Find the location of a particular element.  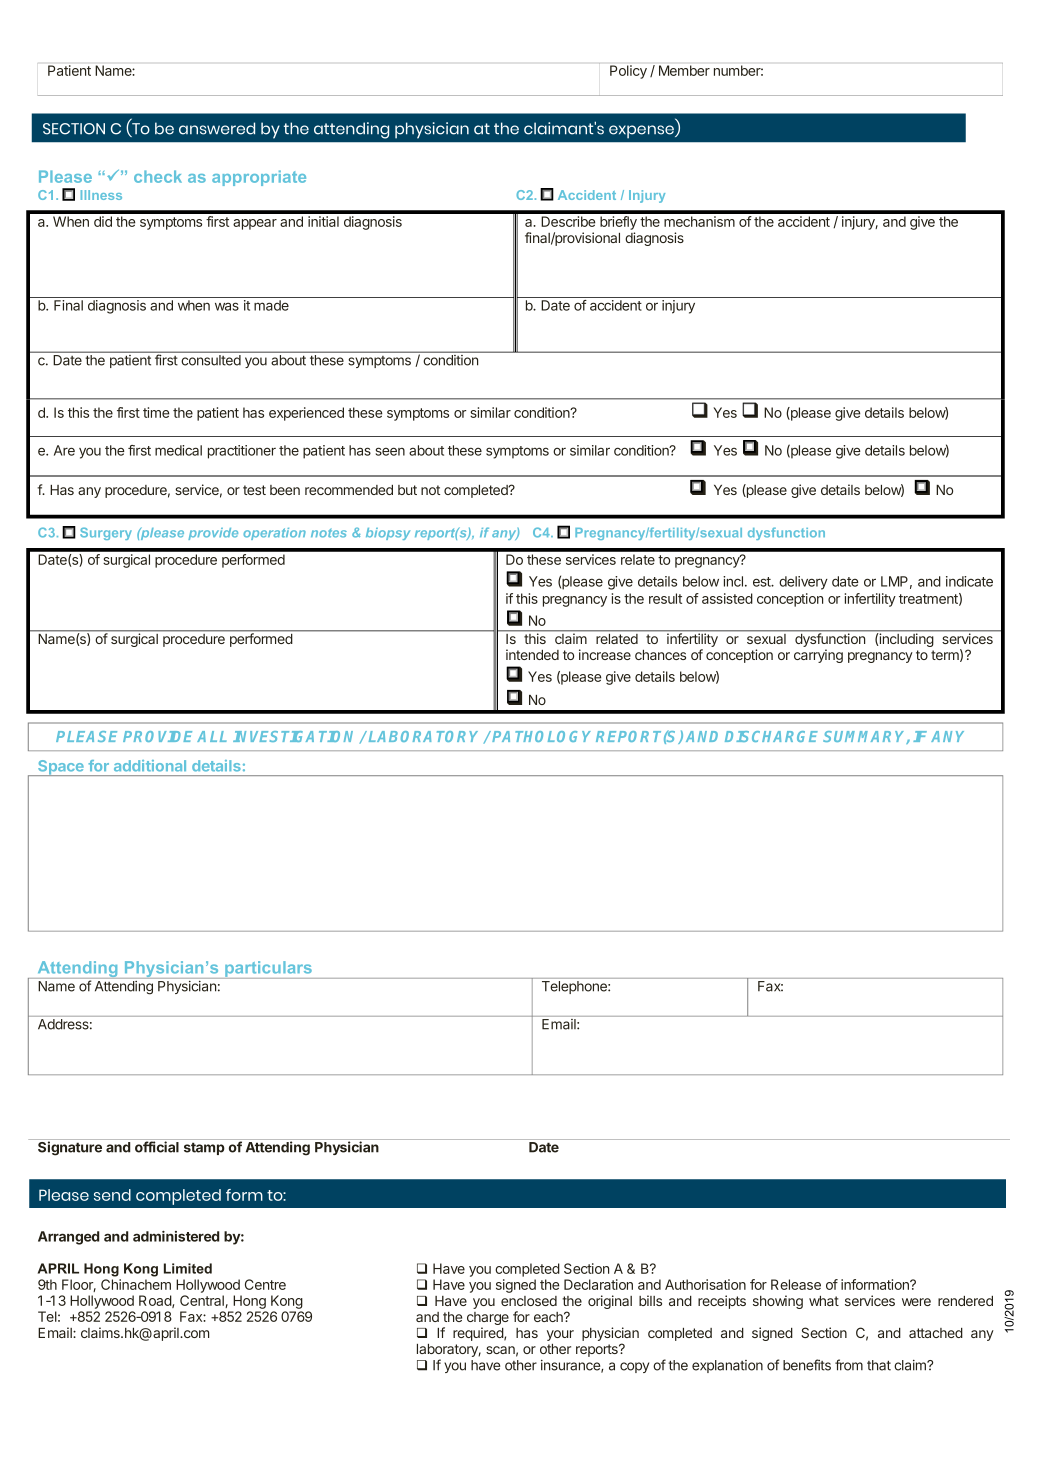

check is located at coordinates (158, 176).
